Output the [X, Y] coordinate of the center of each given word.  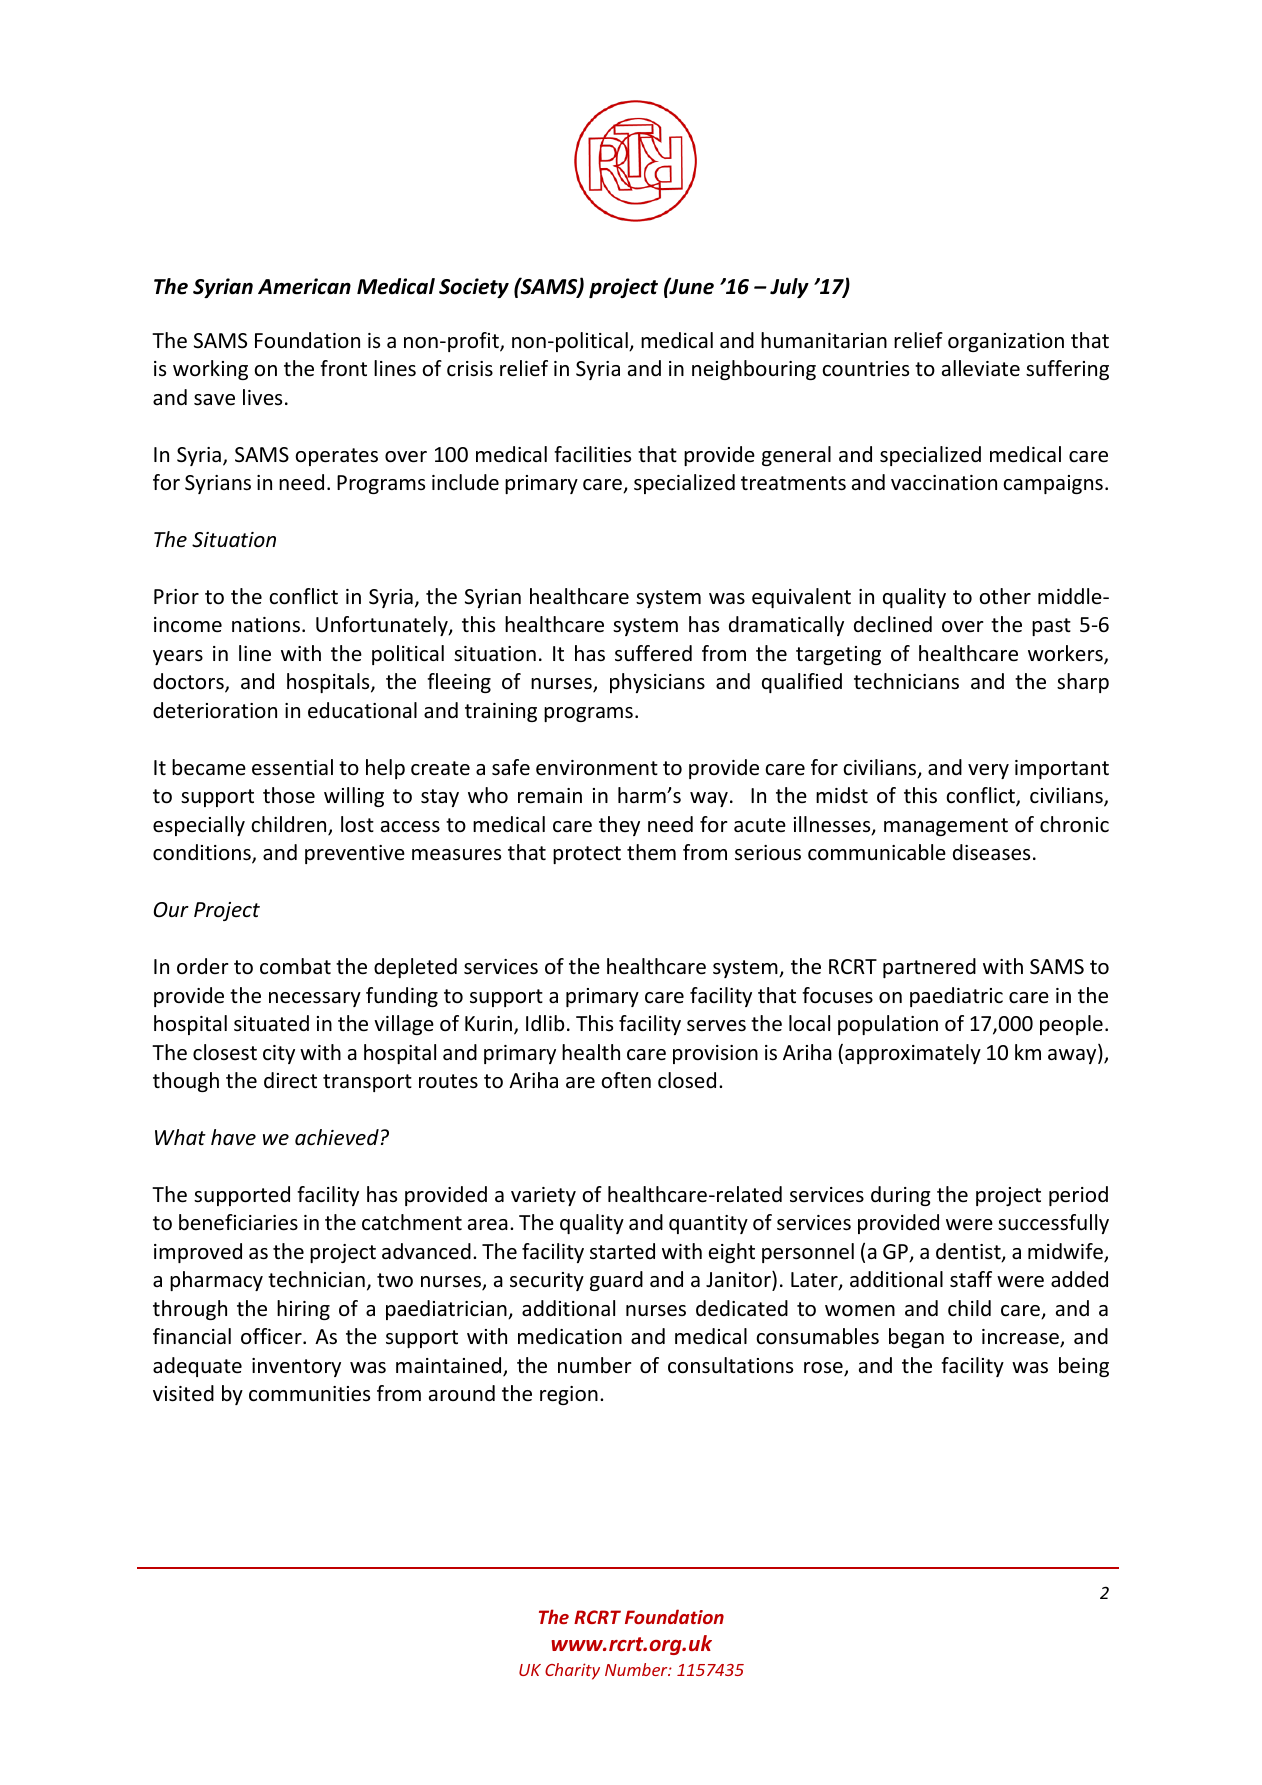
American [304, 286]
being [1084, 1367]
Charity [572, 1671]
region [569, 1395]
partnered [929, 968]
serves [716, 1026]
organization [1006, 342]
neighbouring [754, 370]
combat [295, 966]
